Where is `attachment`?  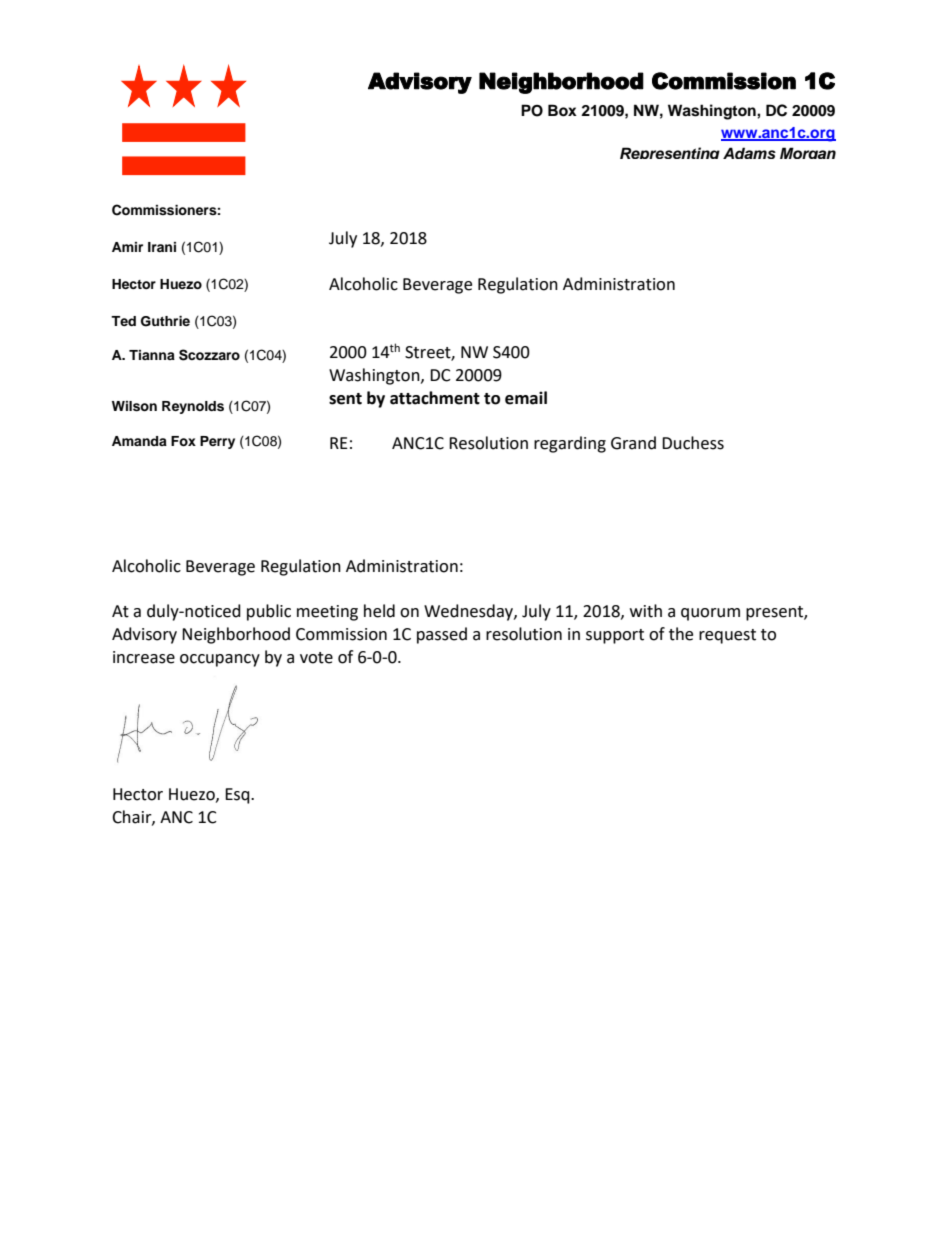
attachment is located at coordinates (435, 398).
